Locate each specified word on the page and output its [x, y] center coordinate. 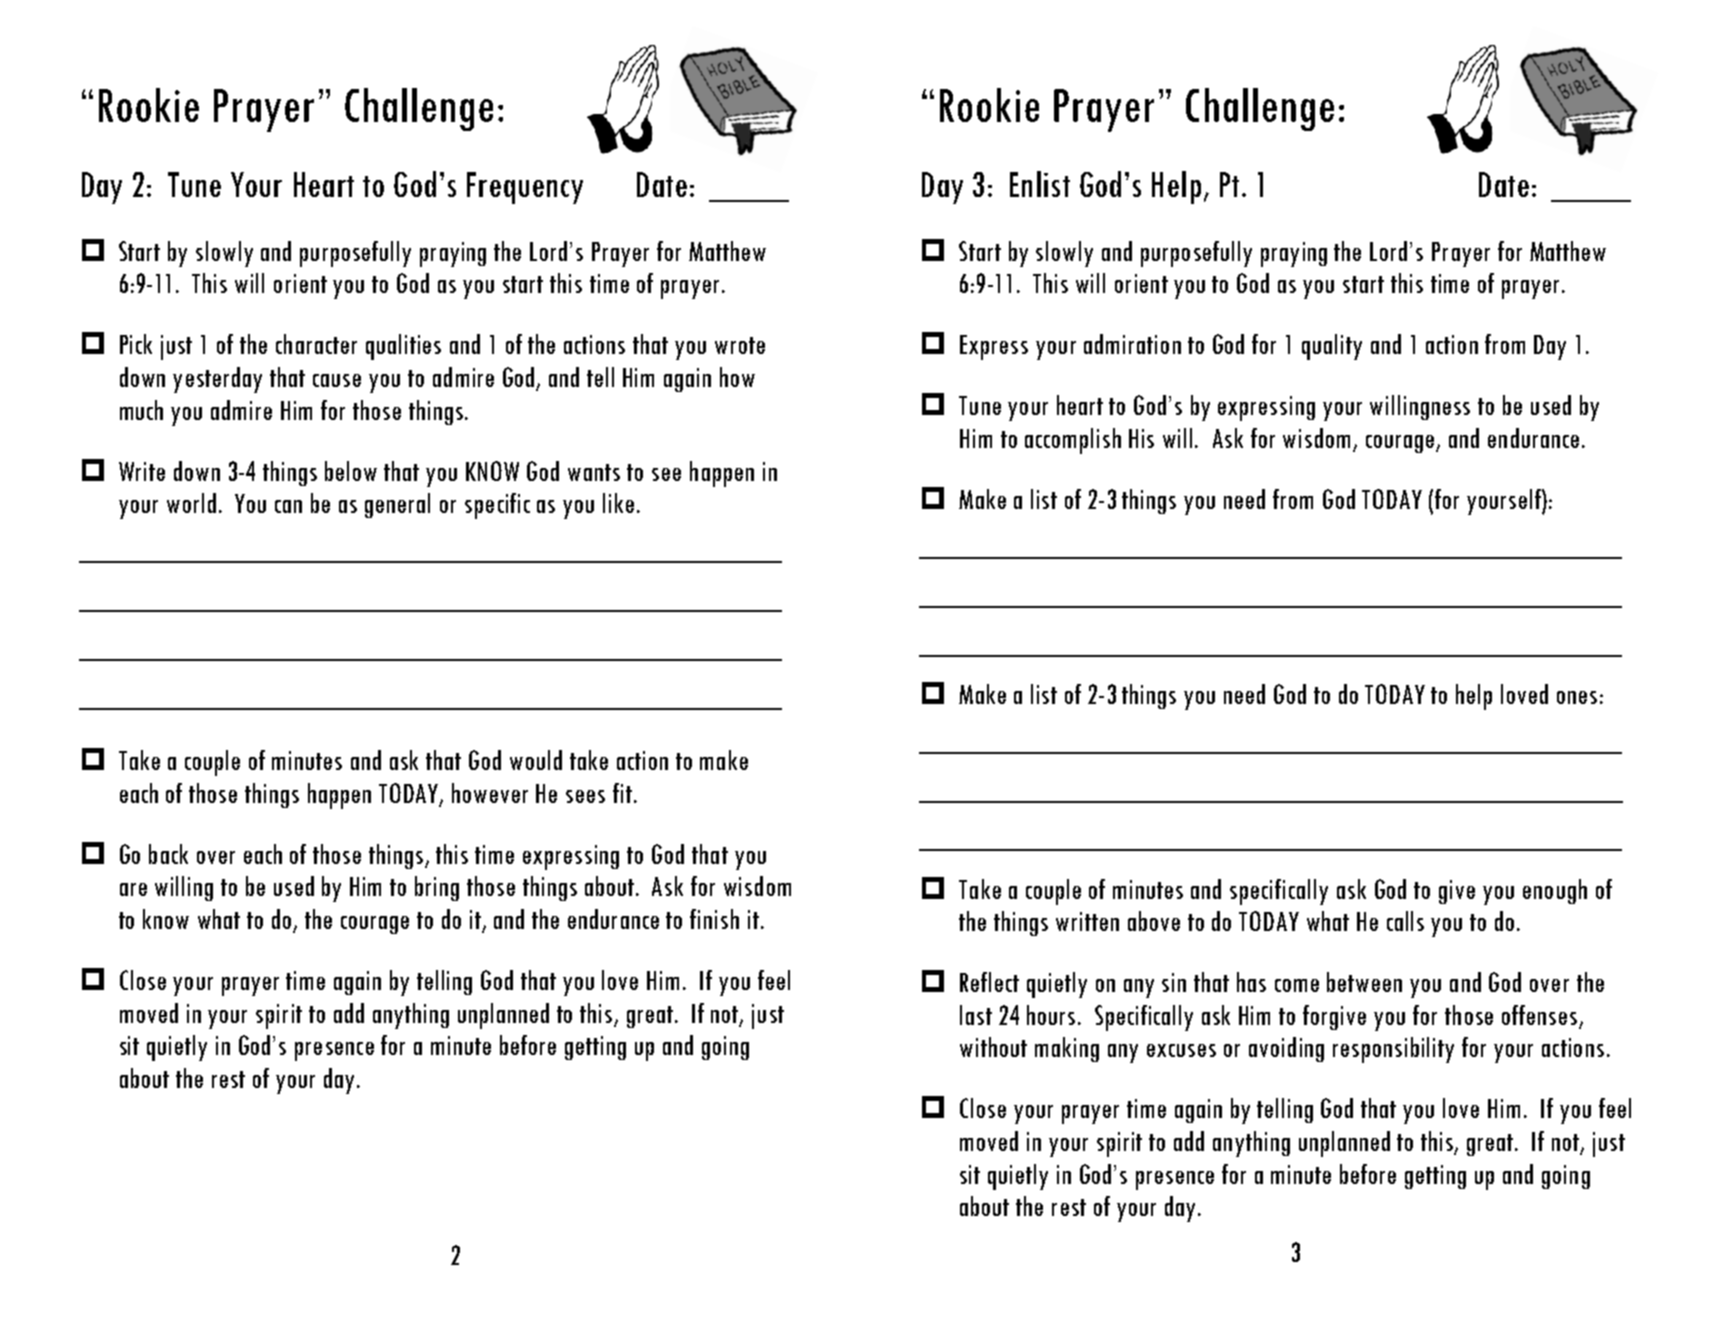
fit [622, 793]
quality [1332, 347]
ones [1577, 697]
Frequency [525, 188]
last [976, 1015]
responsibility [1393, 1050]
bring [437, 888]
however [490, 793]
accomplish [1073, 441]
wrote [740, 345]
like [618, 503]
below [351, 471]
